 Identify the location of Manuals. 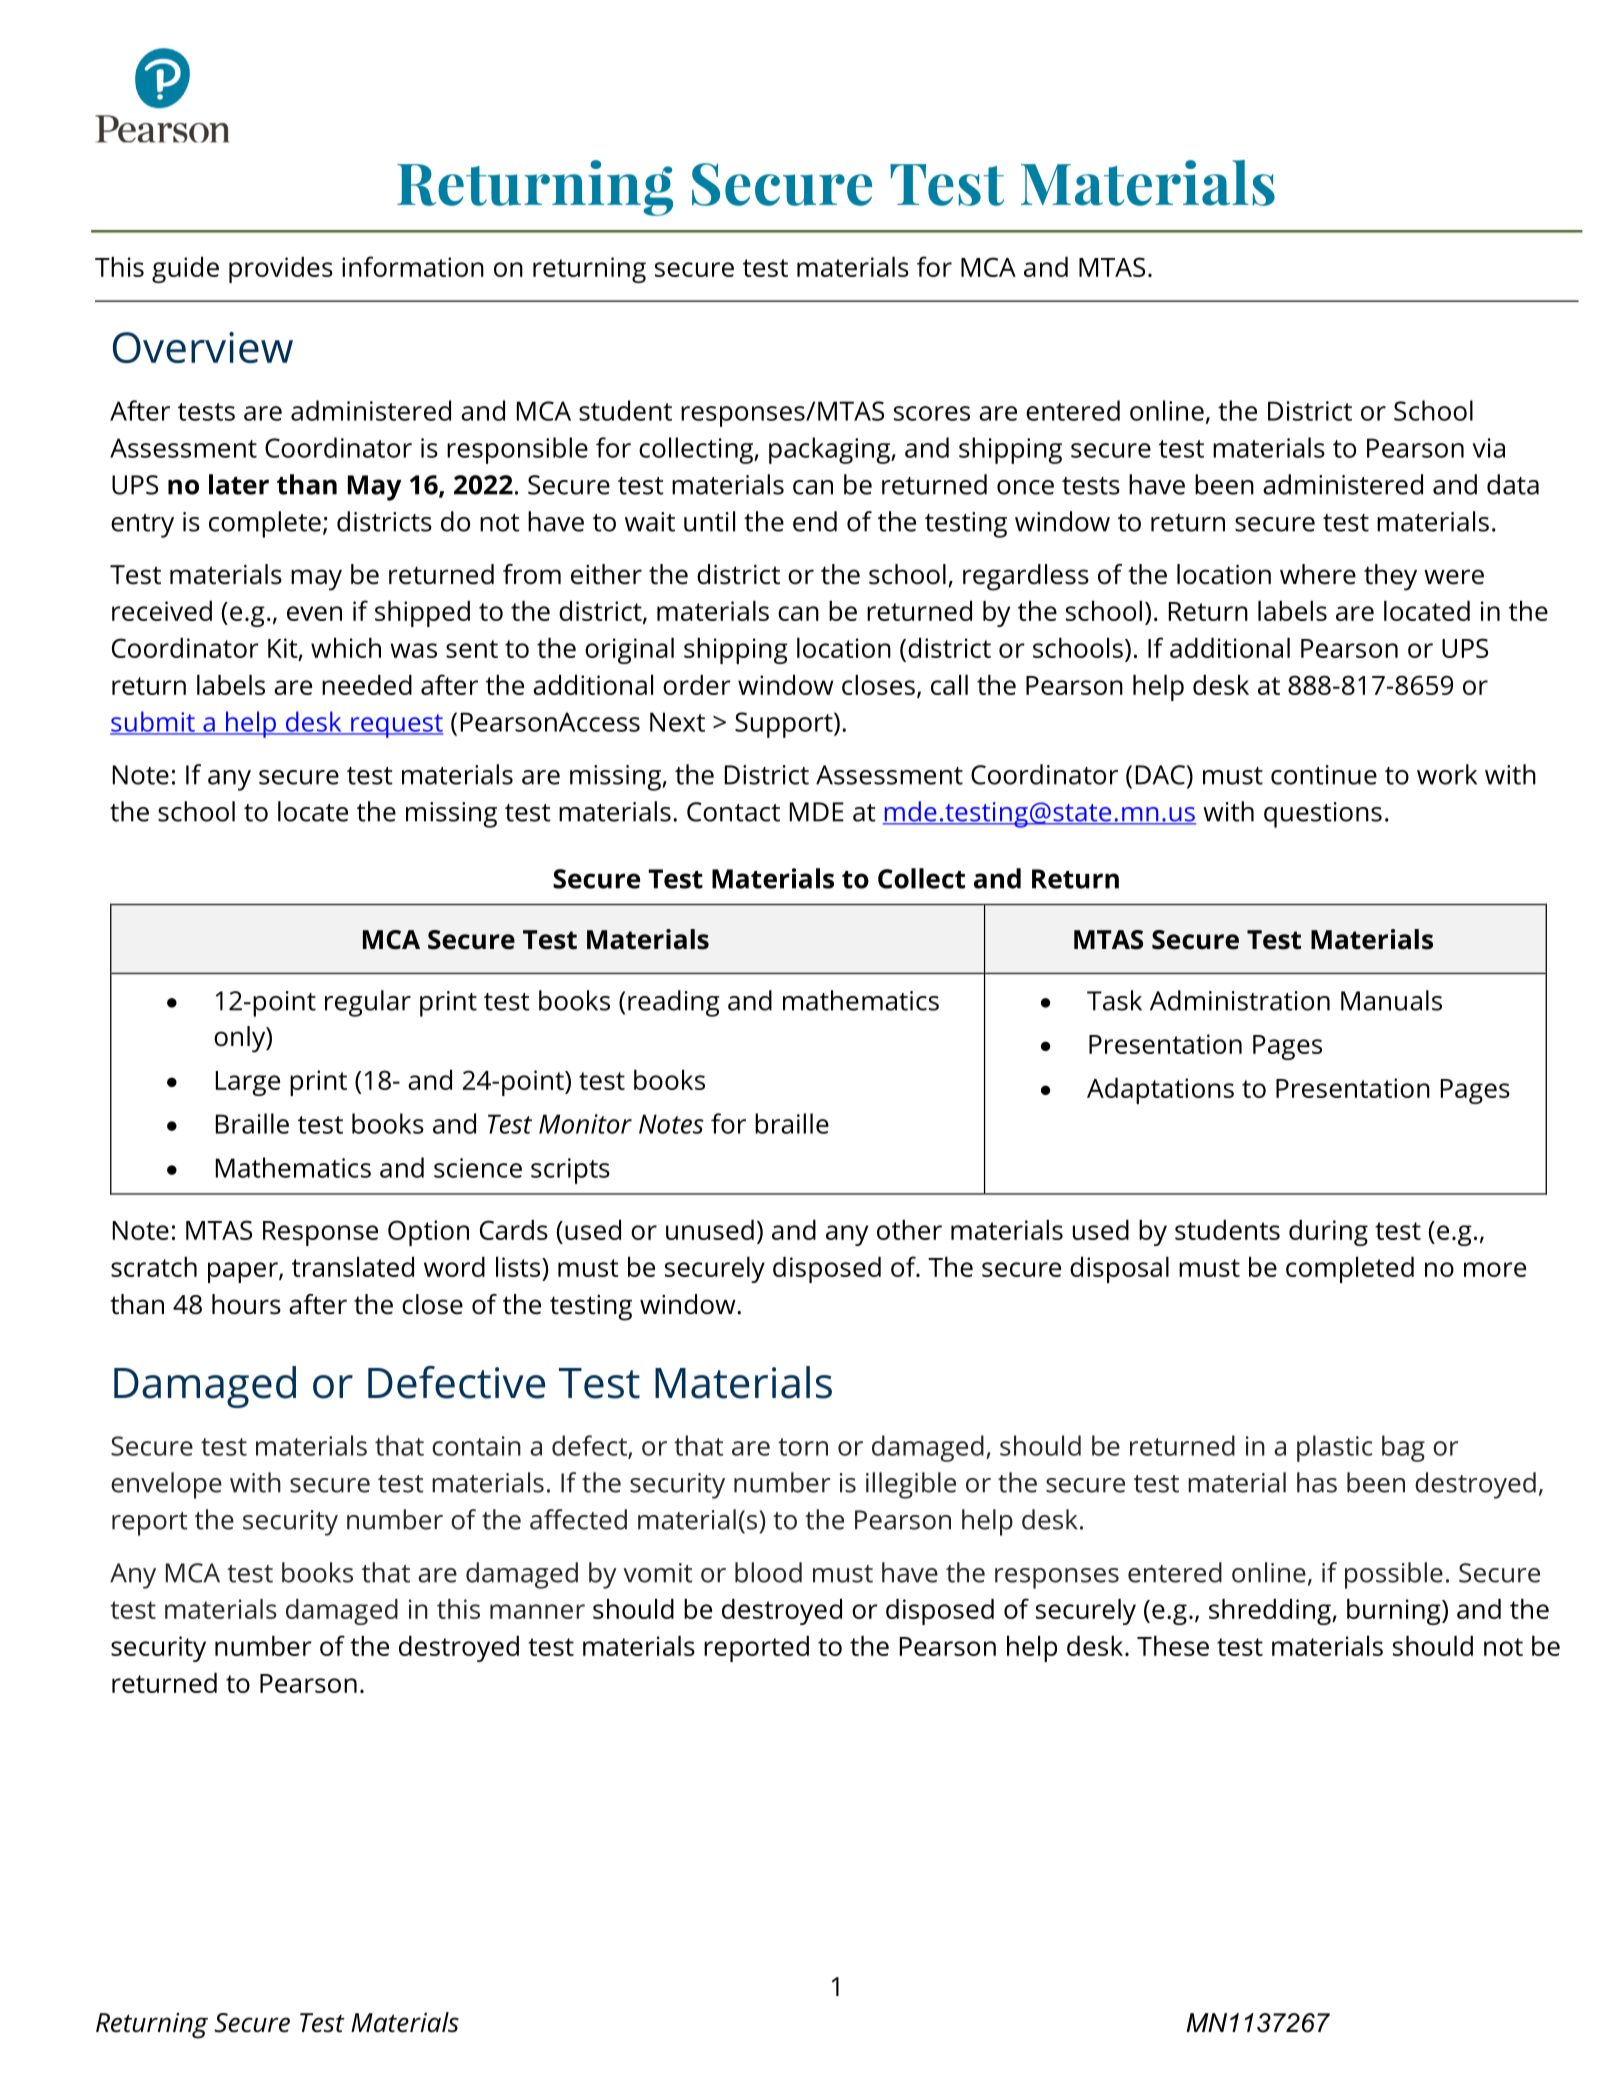
(1391, 1000).
